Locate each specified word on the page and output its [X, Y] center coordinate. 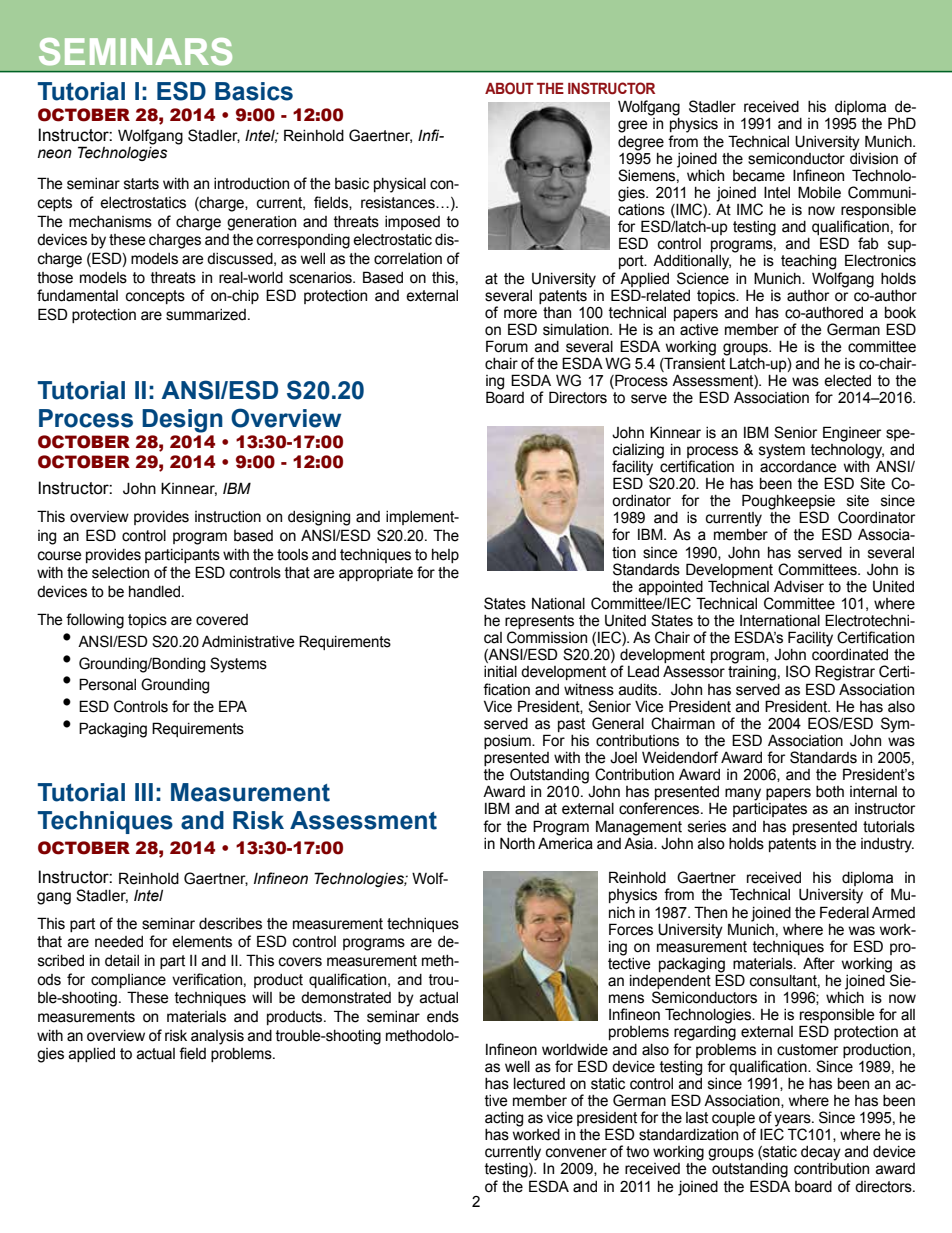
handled [154, 592]
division [874, 157]
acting [504, 1119]
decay [821, 1153]
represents [539, 623]
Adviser [799, 587]
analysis [217, 1037]
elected [847, 381]
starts [141, 184]
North [517, 844]
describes [230, 924]
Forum [507, 346]
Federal [844, 912]
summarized [206, 315]
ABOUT [509, 88]
